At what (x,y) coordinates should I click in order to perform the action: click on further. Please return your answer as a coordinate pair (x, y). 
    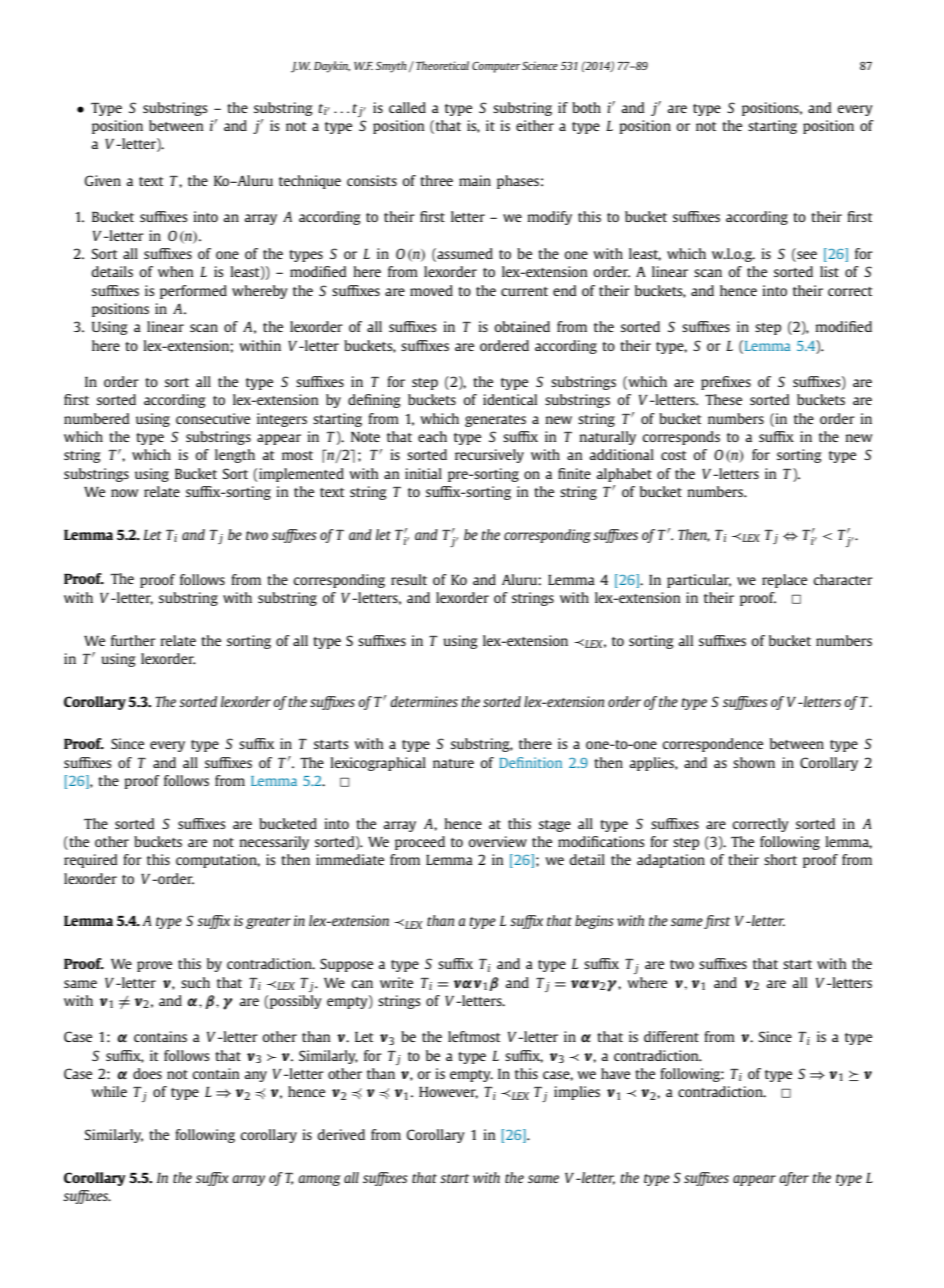
    Looking at the image, I should click on (133, 640).
